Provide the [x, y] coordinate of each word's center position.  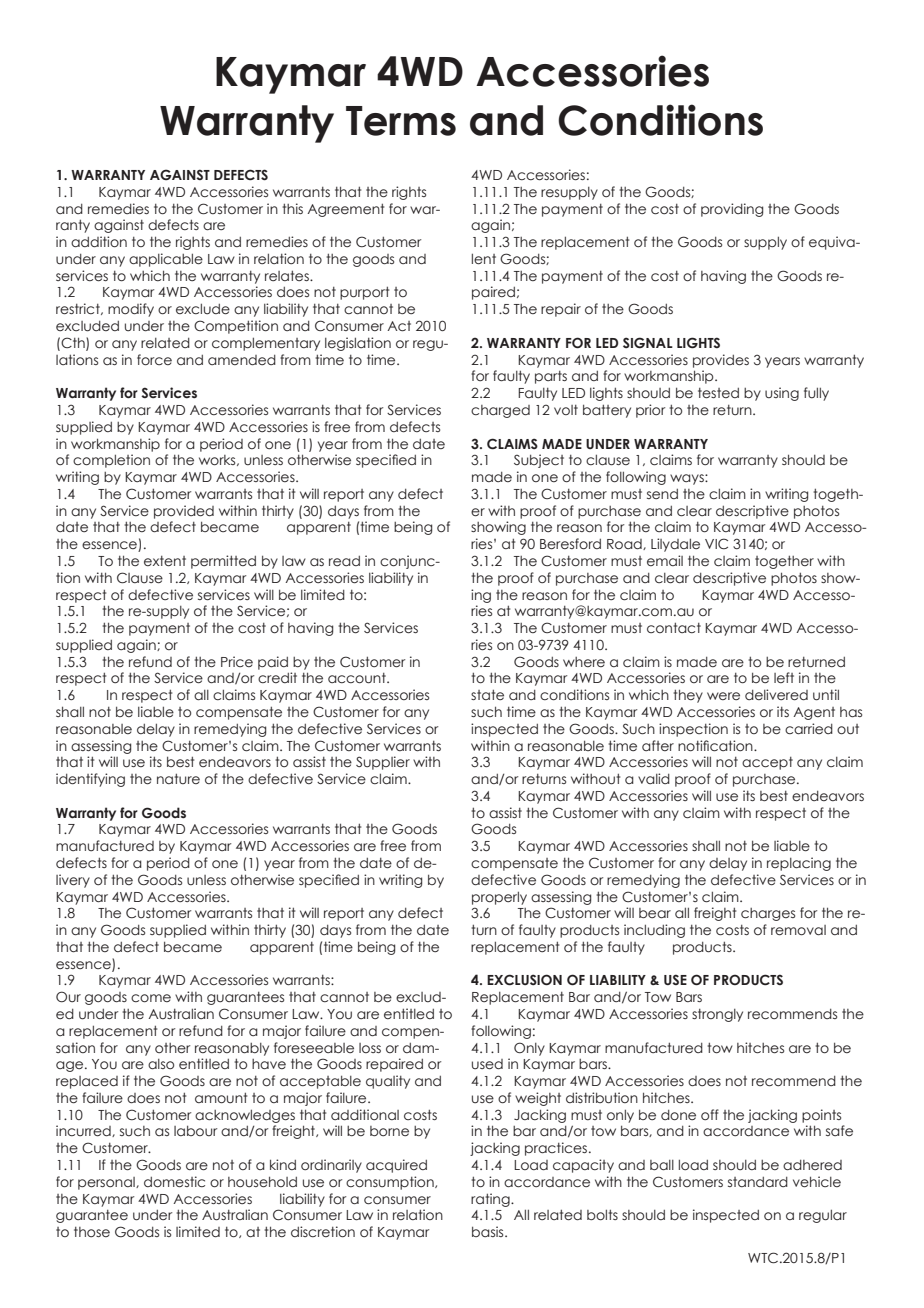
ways [688, 479]
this [292, 208]
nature [178, 778]
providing [732, 210]
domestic [174, 1182]
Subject [539, 461]
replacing [799, 864]
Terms [401, 121]
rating [491, 1200]
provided [184, 512]
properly [499, 898]
